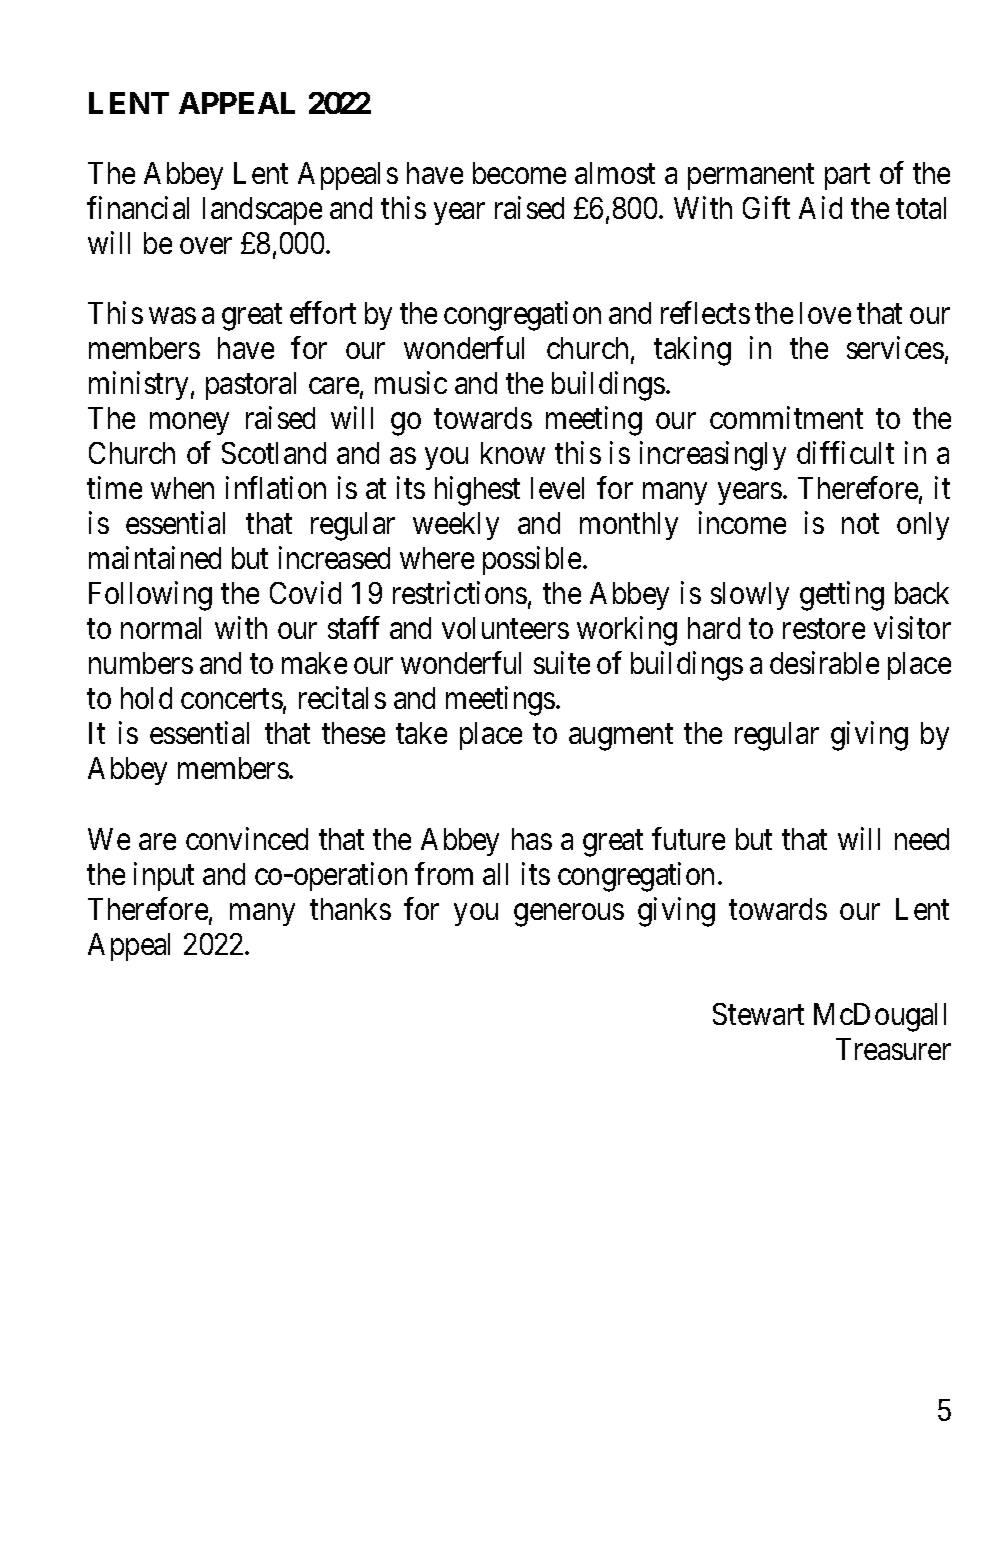  Describe the element at coordinates (519, 173) in the document. I see `become` at that location.
